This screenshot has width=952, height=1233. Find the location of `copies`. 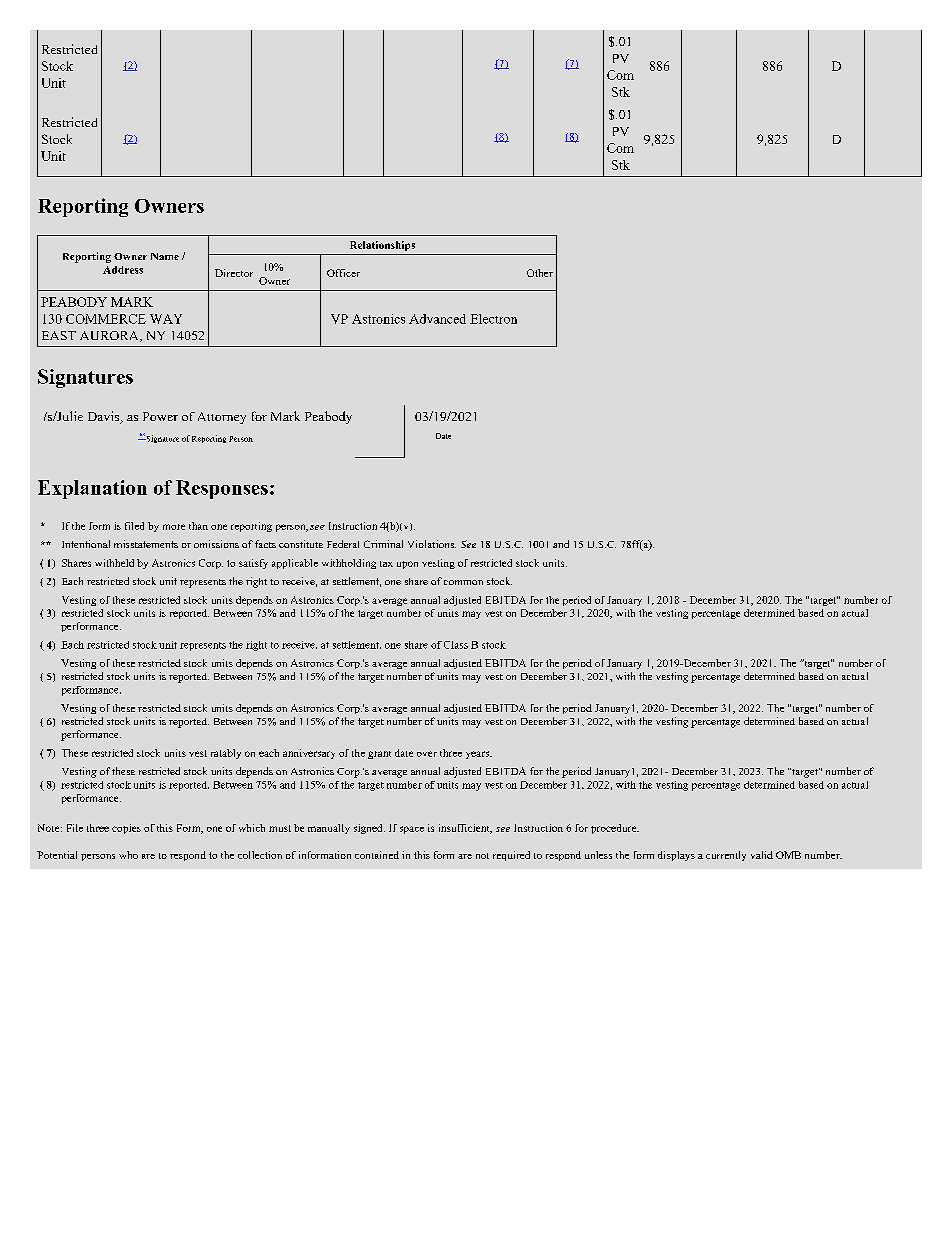

copies is located at coordinates (126, 829).
